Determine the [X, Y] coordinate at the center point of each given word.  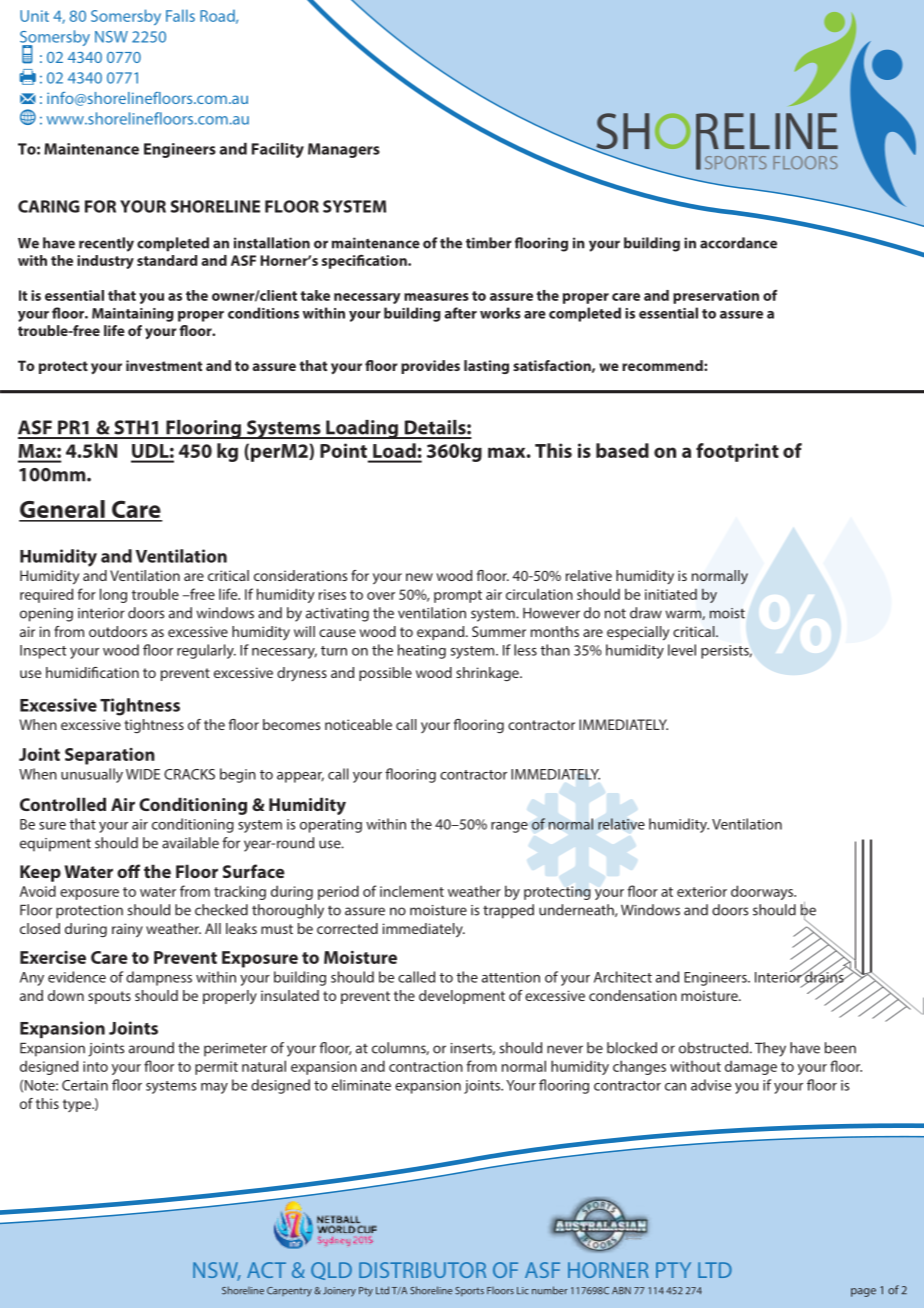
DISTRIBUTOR [422, 1270]
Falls [180, 15]
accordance [738, 243]
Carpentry [289, 1292]
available [190, 843]
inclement [412, 891]
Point [343, 450]
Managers [344, 150]
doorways [763, 892]
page [863, 1292]
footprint [737, 452]
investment [164, 365]
